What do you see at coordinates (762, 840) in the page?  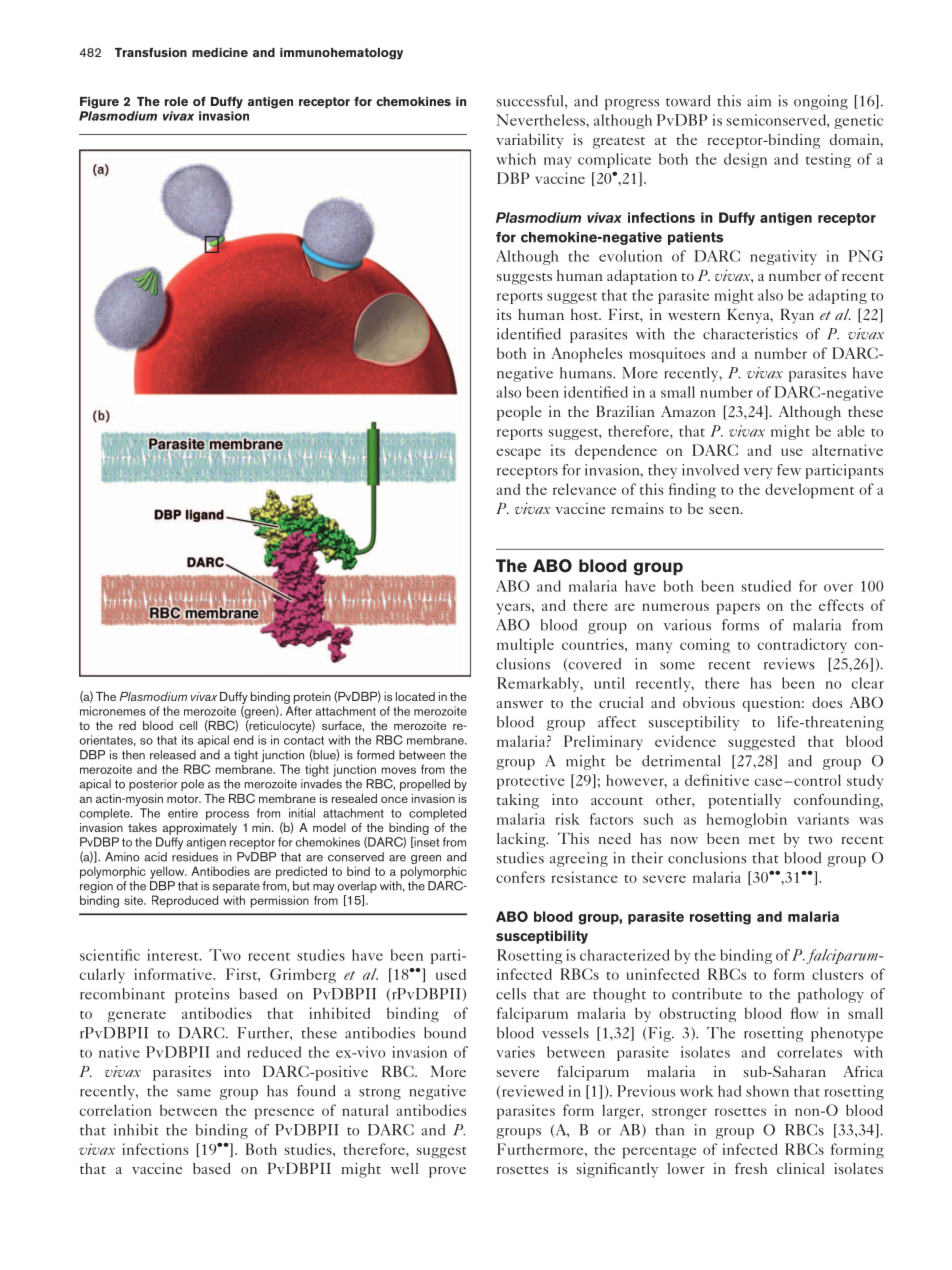 I see `met` at bounding box center [762, 840].
